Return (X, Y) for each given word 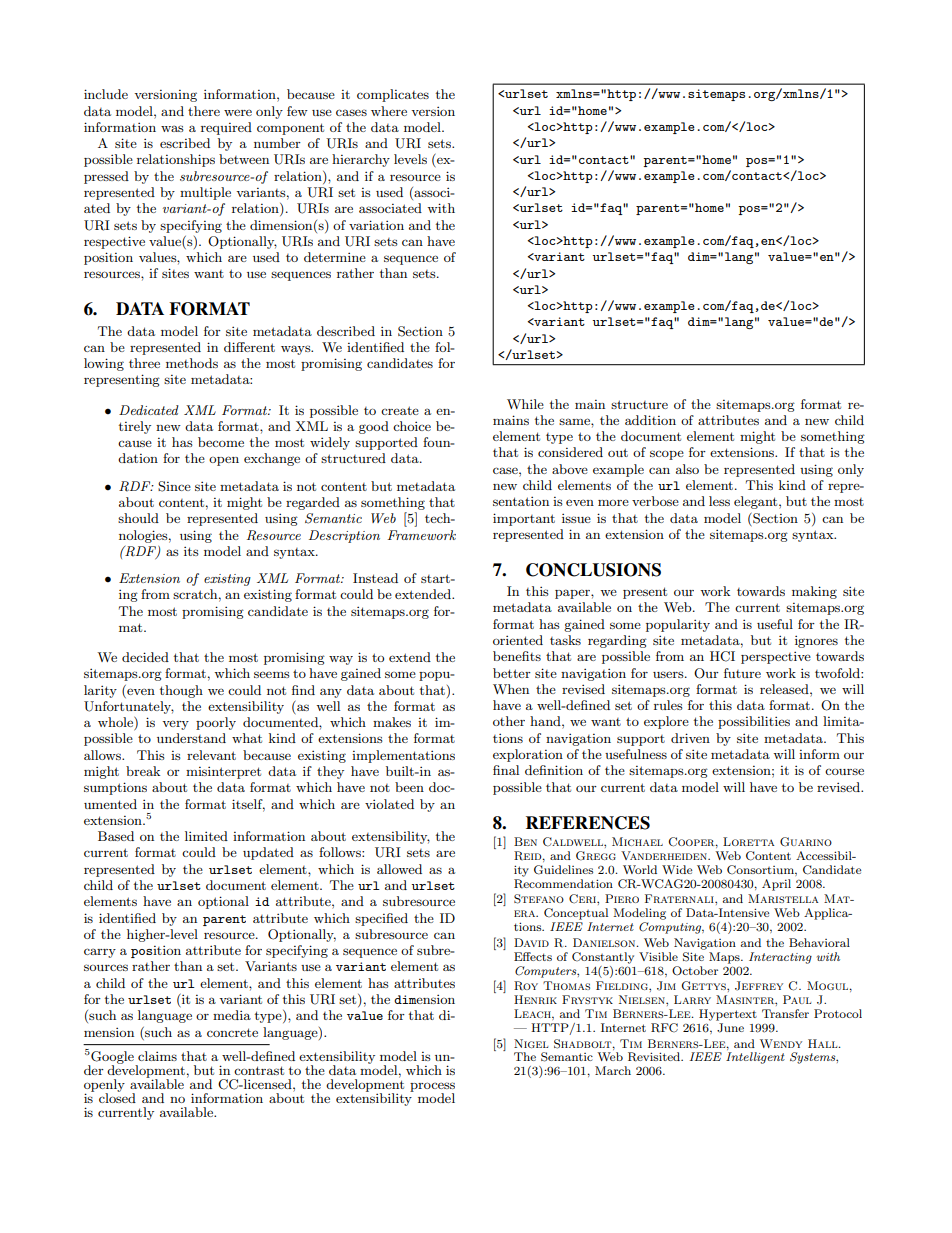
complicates (393, 95)
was (172, 128)
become (221, 442)
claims (157, 1056)
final (506, 770)
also (687, 469)
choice (412, 426)
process (432, 1088)
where (389, 111)
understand (191, 738)
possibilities (754, 722)
